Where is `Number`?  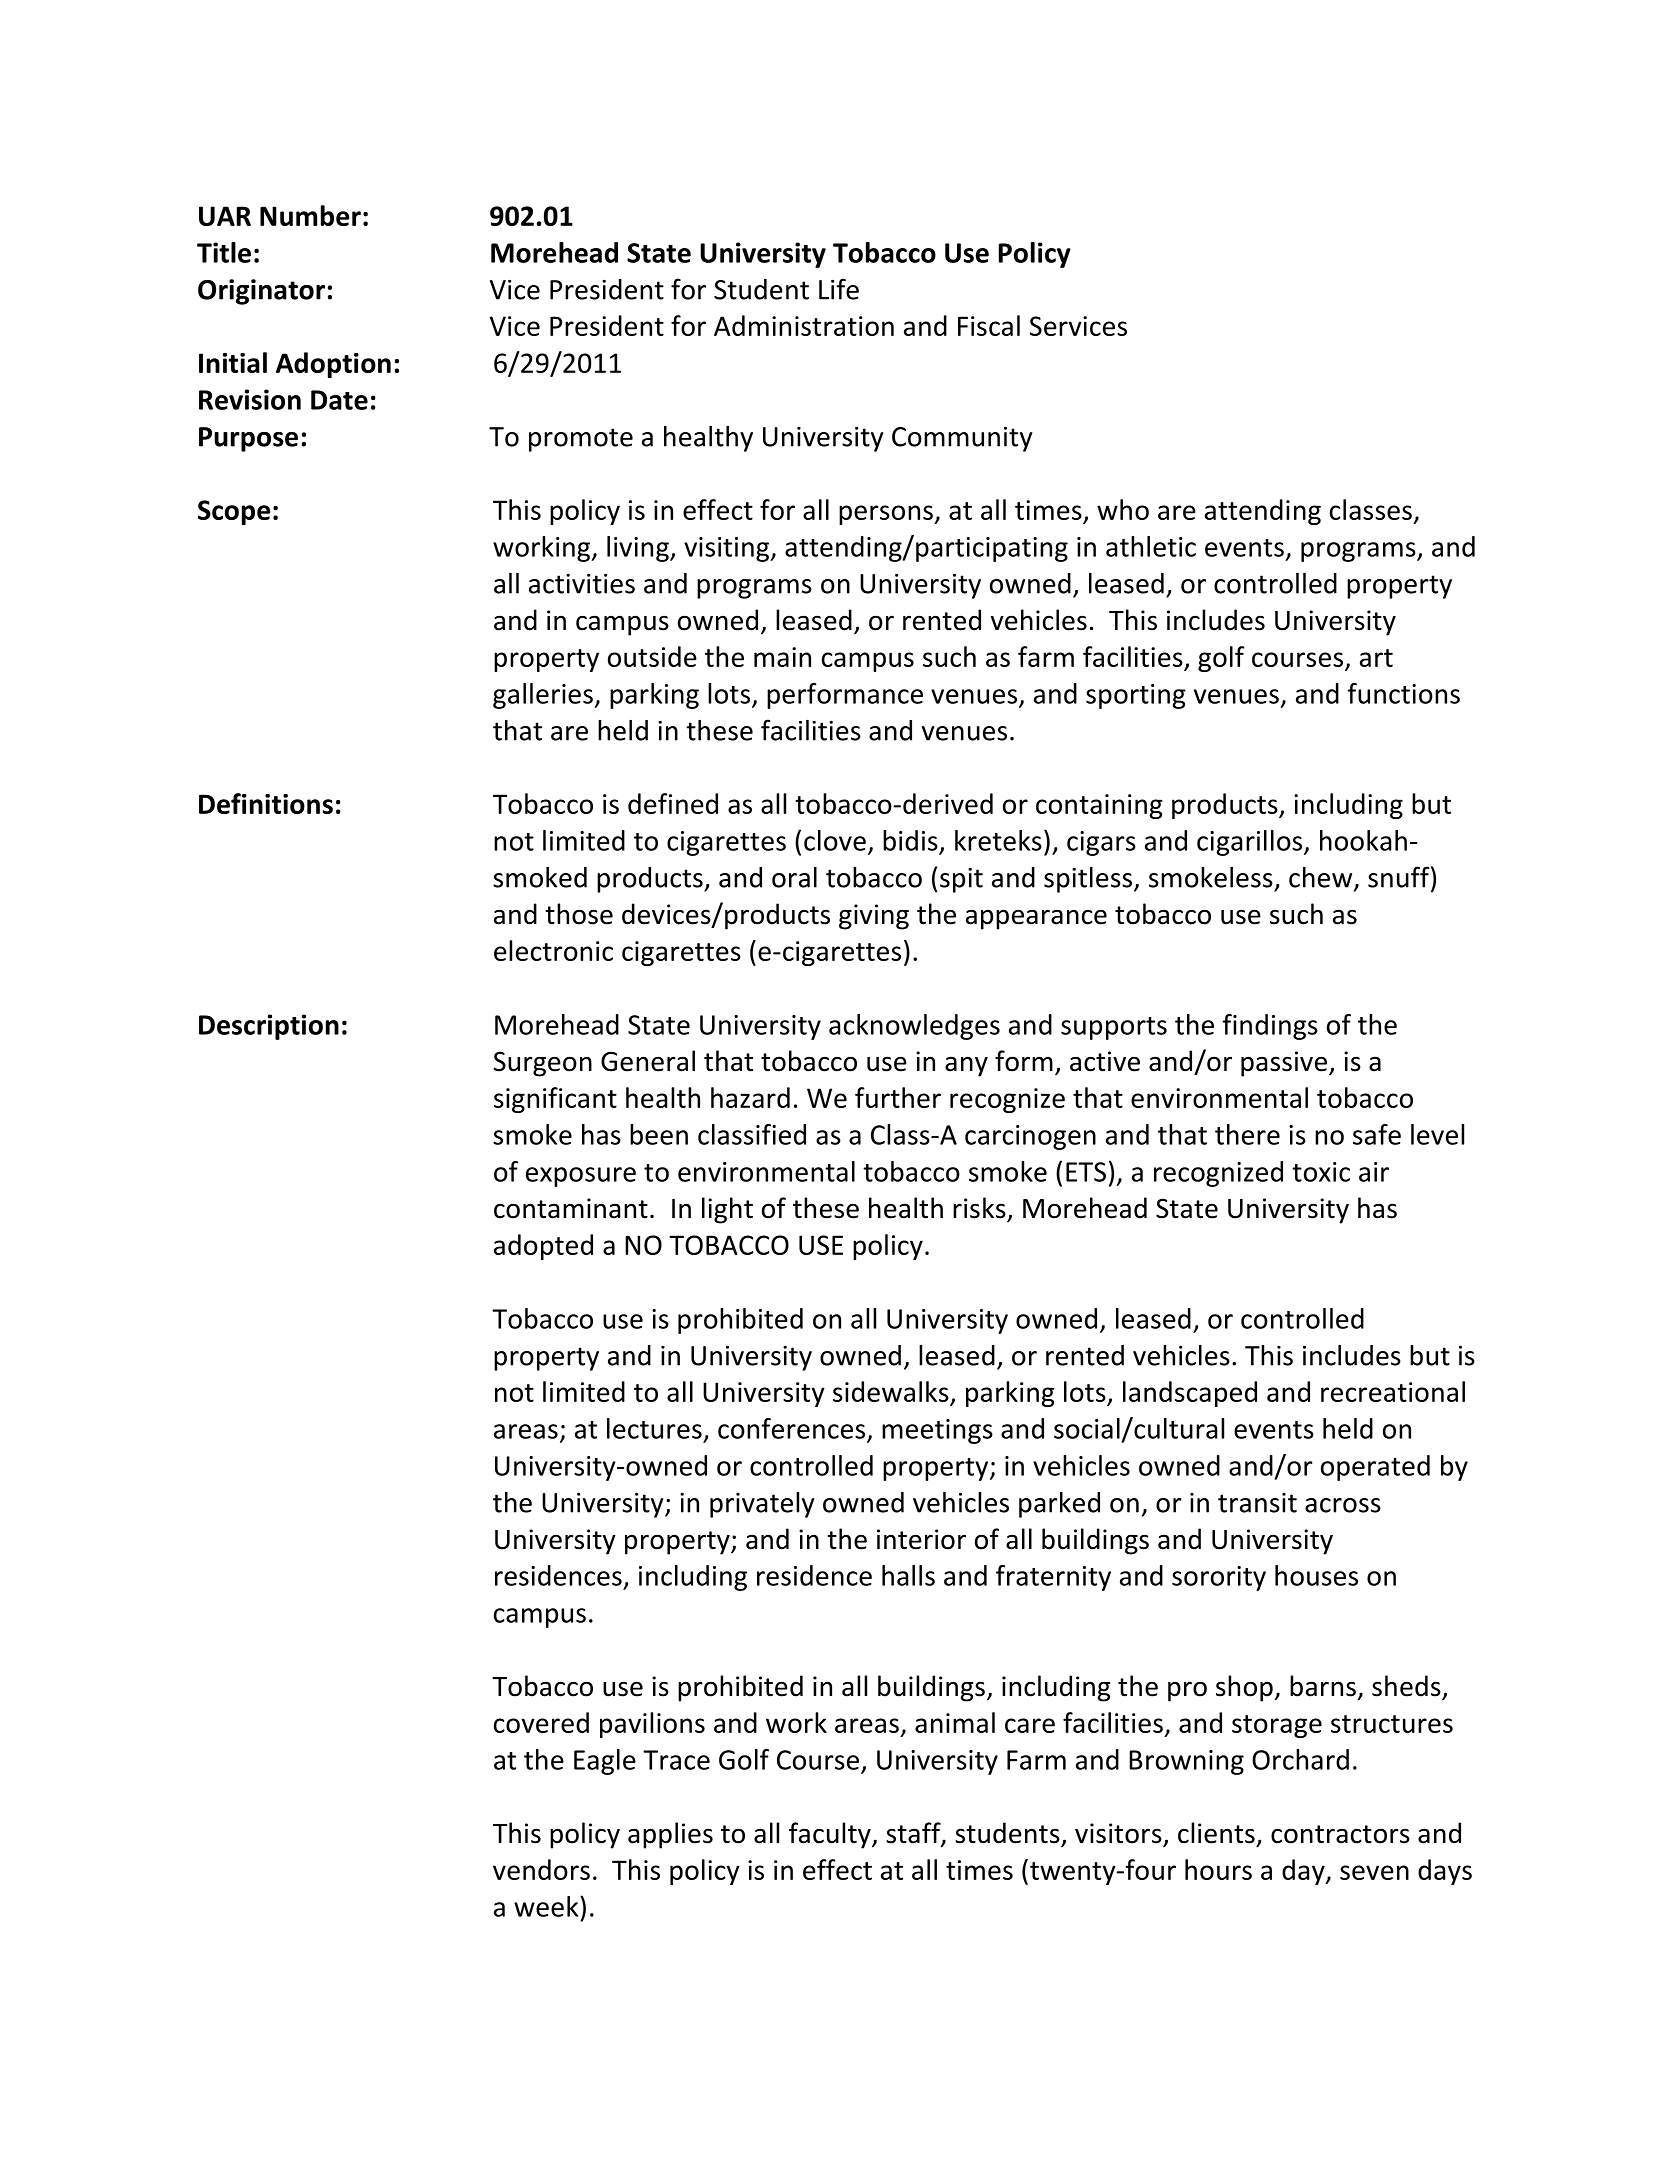
Number is located at coordinates (310, 215).
